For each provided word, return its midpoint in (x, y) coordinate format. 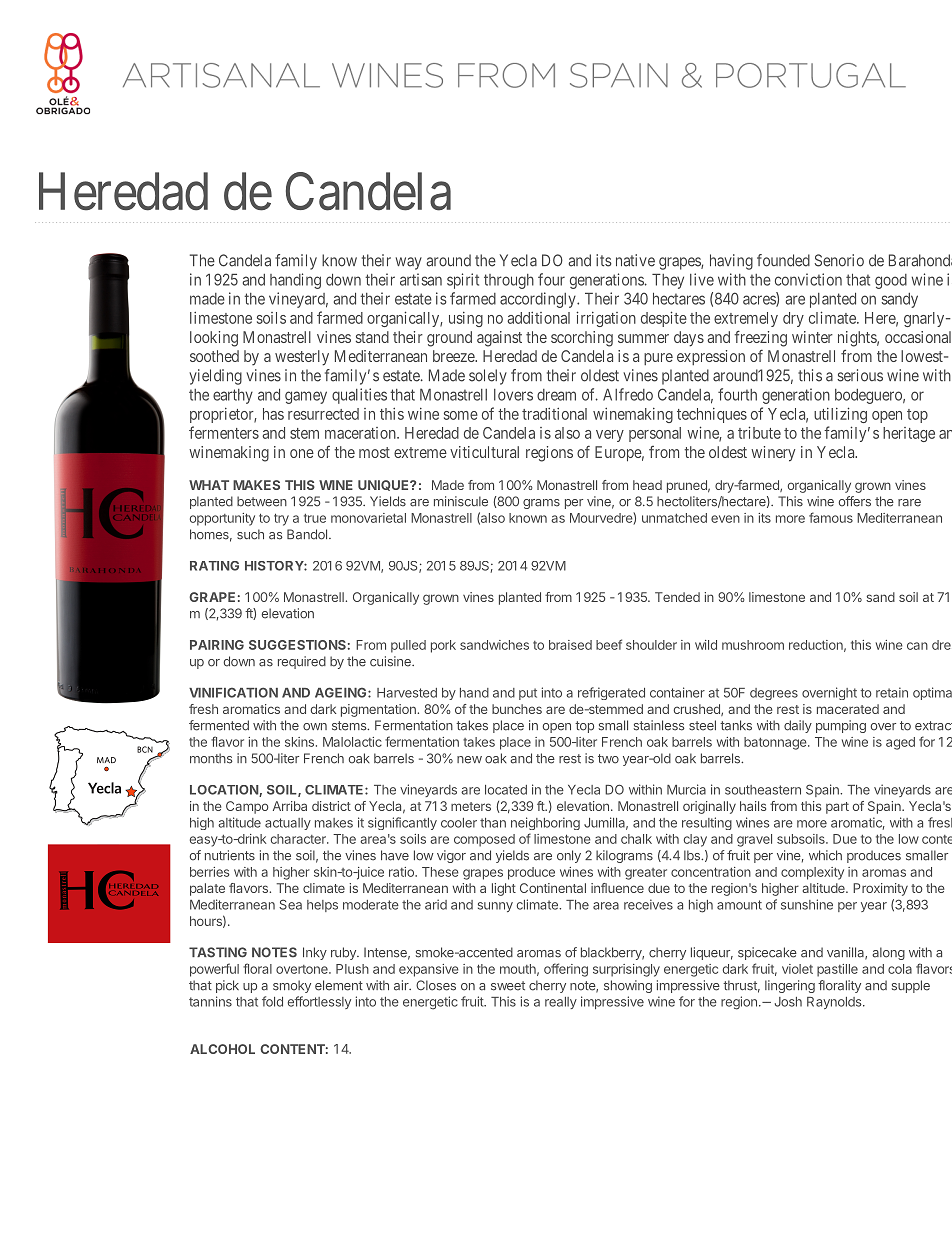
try (281, 519)
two (608, 759)
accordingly (539, 300)
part (837, 808)
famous (831, 517)
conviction (808, 279)
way (409, 263)
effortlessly (319, 1002)
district (331, 806)
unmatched (674, 518)
